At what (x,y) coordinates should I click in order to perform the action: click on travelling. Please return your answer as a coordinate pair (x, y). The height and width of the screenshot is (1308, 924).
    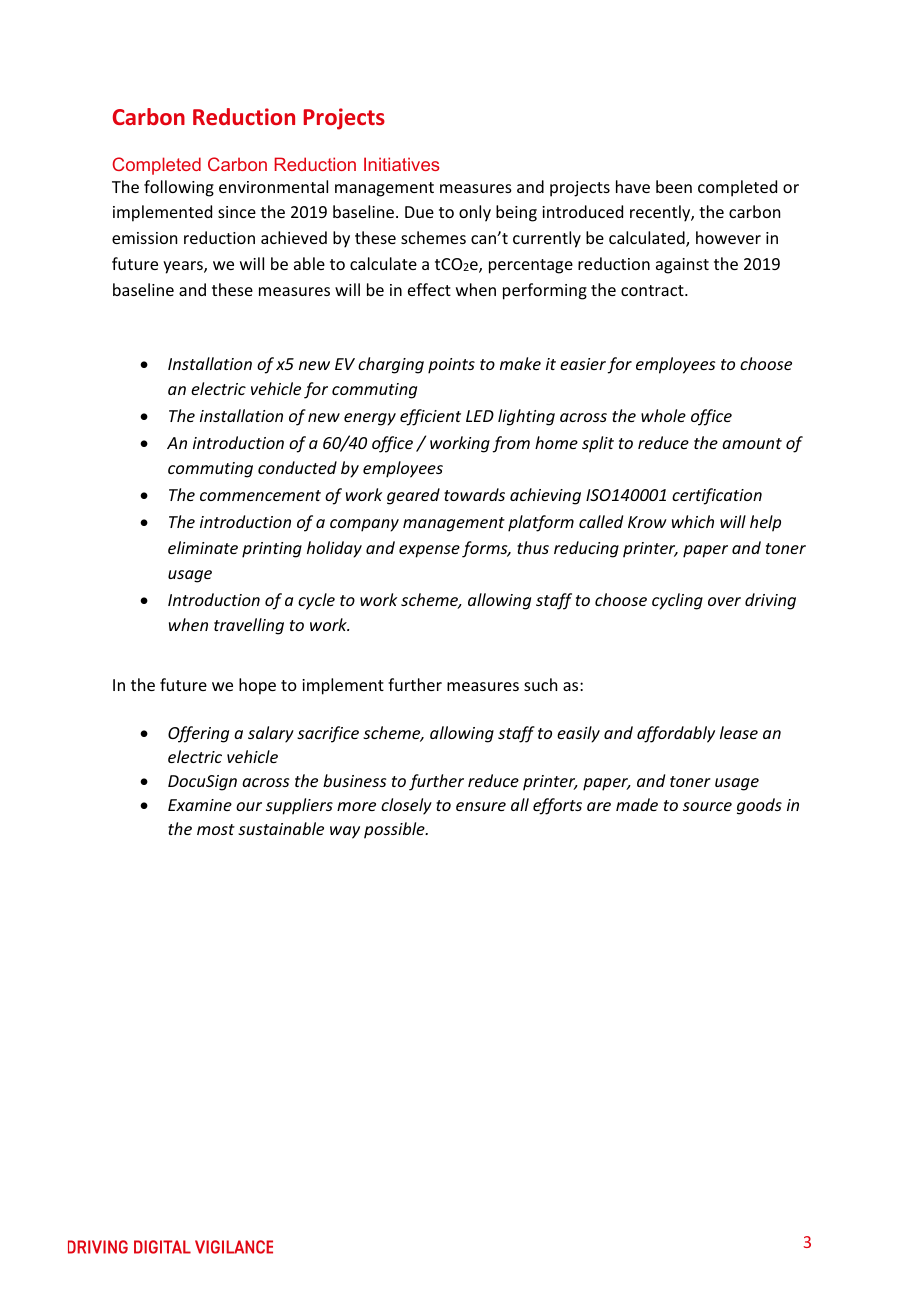
    Looking at the image, I should click on (249, 626).
